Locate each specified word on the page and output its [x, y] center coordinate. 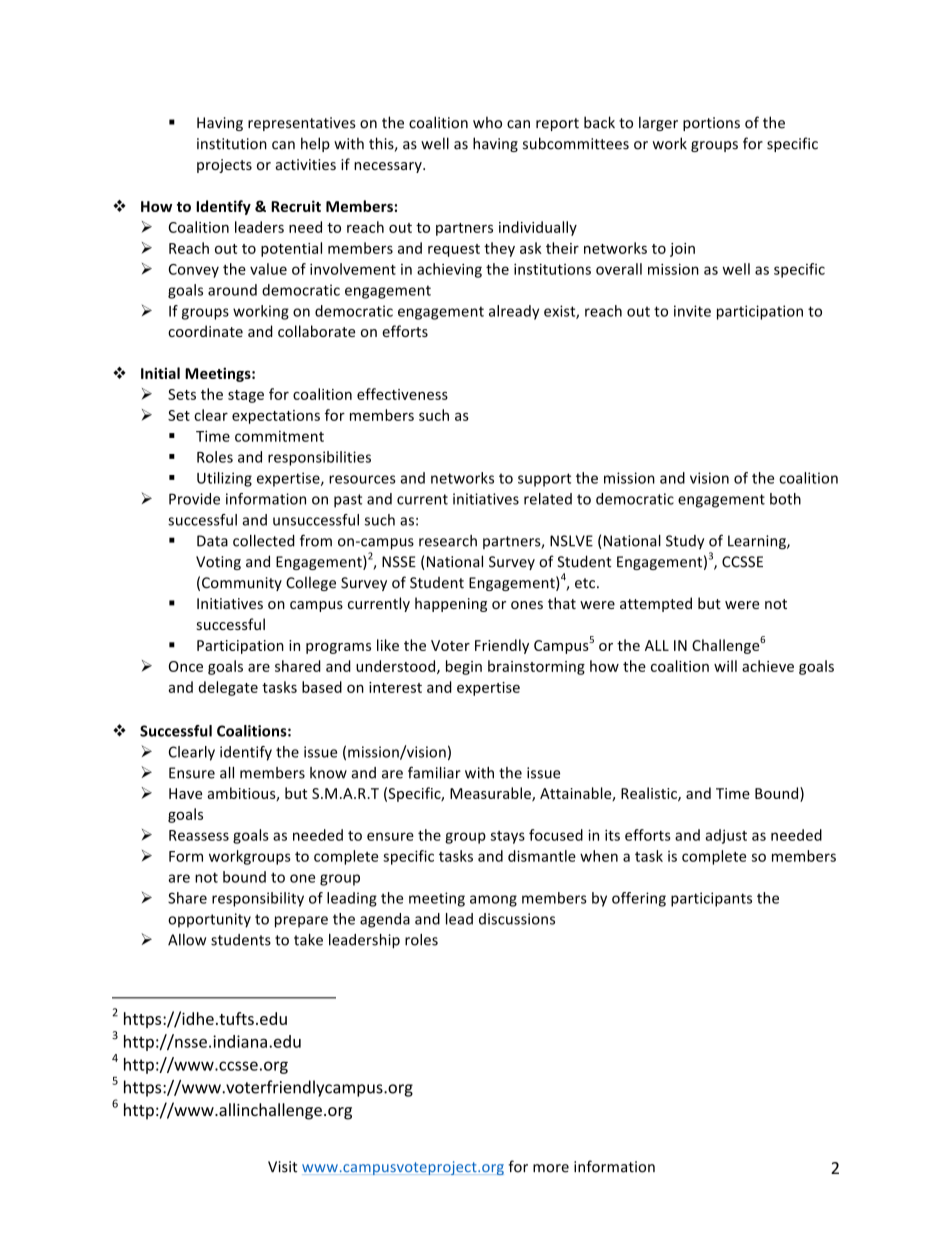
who [487, 122]
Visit [282, 1167]
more [551, 1168]
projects [224, 166]
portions [711, 124]
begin [464, 667]
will [725, 666]
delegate [228, 688]
